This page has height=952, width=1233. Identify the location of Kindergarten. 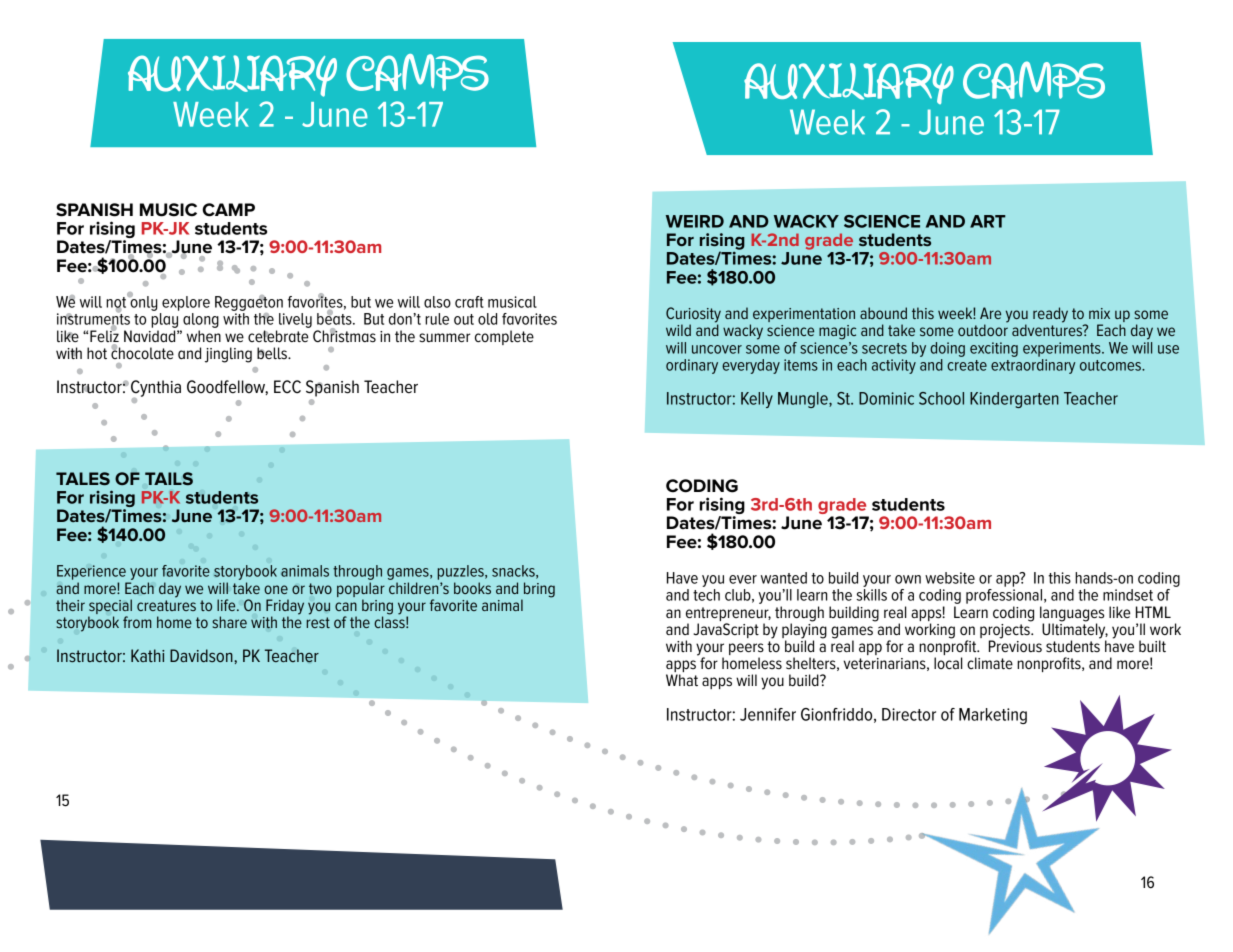
(1014, 400).
